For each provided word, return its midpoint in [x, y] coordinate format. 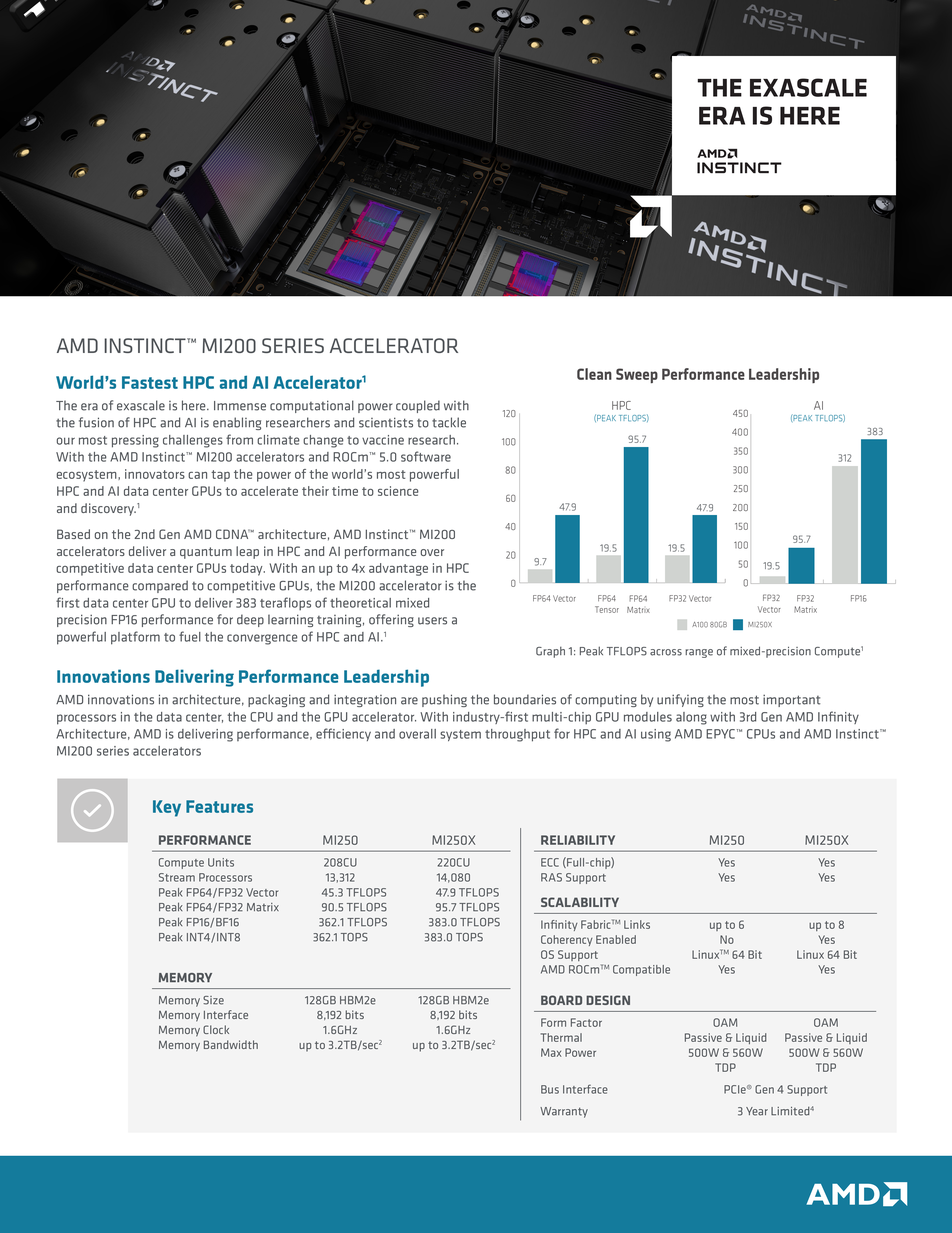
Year [757, 1111]
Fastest [150, 382]
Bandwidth [231, 1044]
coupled [418, 406]
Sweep [637, 375]
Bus [550, 1089]
